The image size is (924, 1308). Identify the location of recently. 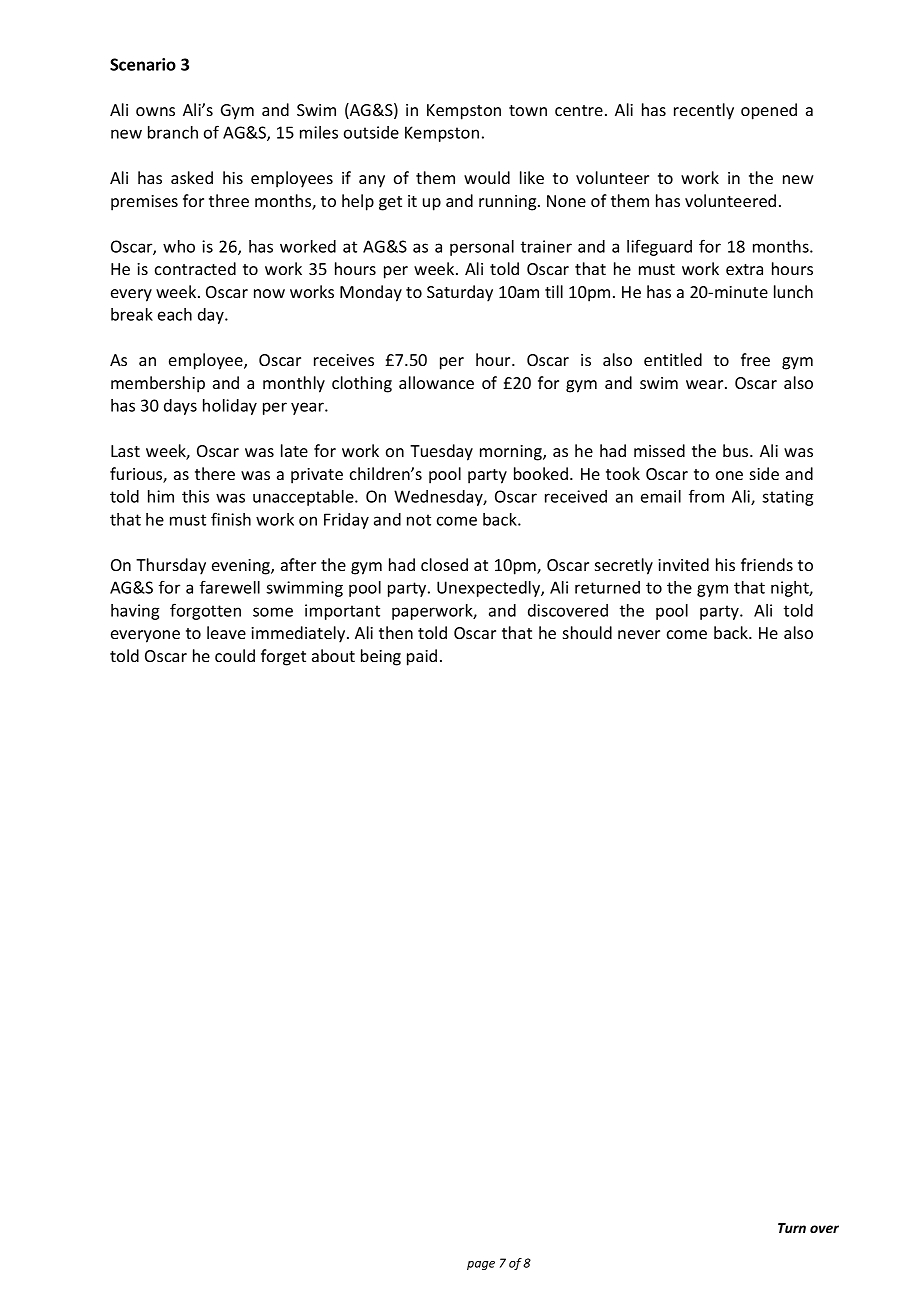
(704, 111).
